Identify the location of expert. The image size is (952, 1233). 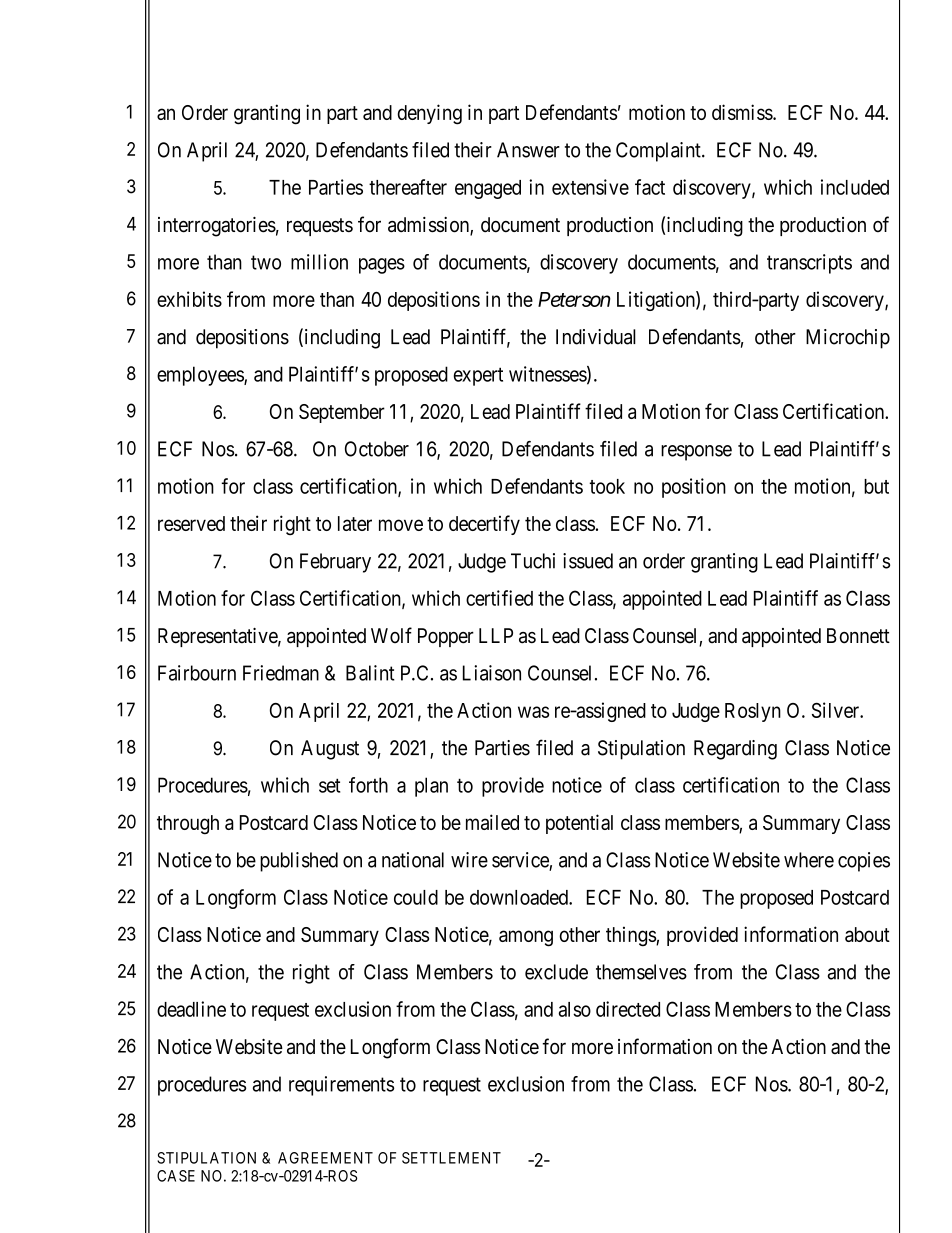
(478, 376).
